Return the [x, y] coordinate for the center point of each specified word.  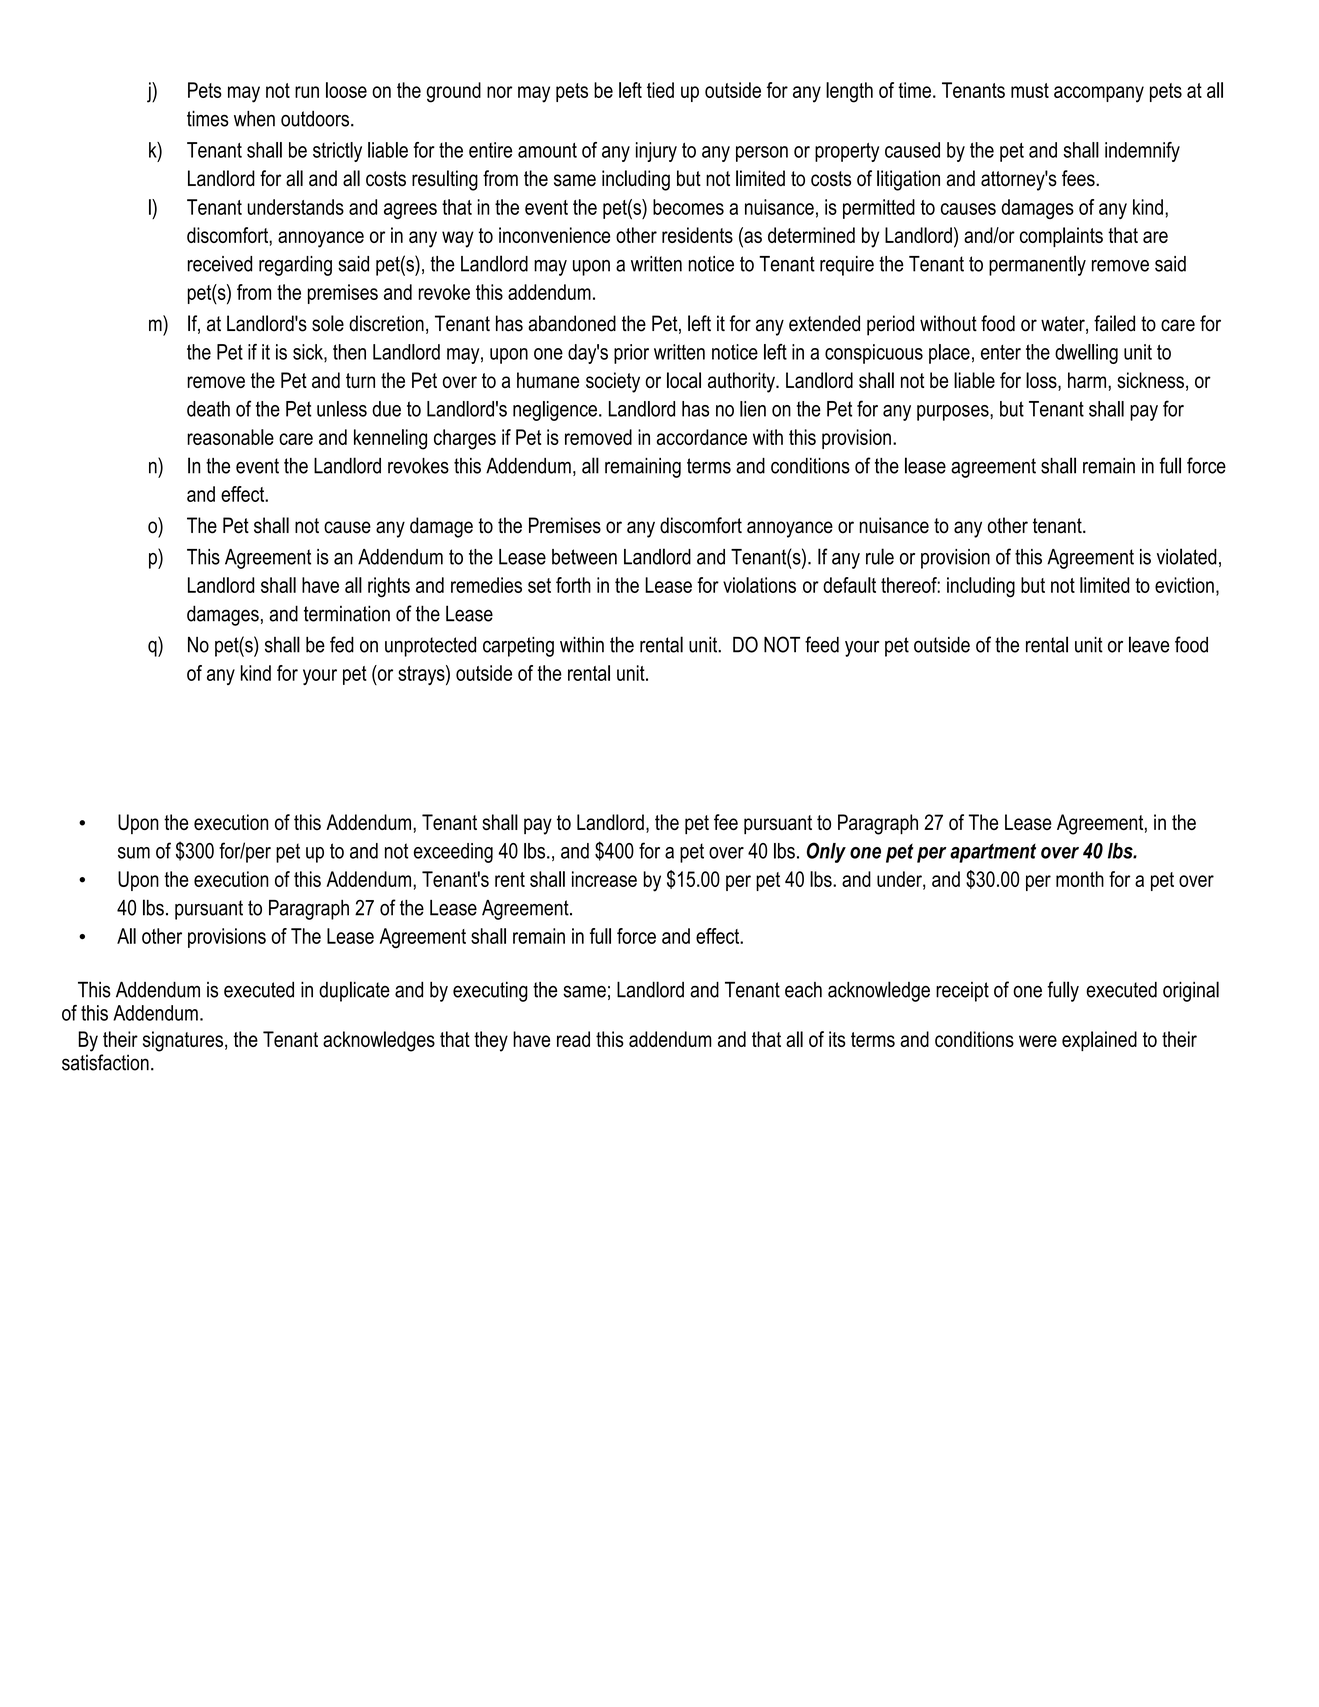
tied [660, 90]
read [573, 1039]
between [584, 557]
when [254, 118]
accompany [1099, 94]
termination [347, 613]
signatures [183, 1041]
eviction [1184, 585]
